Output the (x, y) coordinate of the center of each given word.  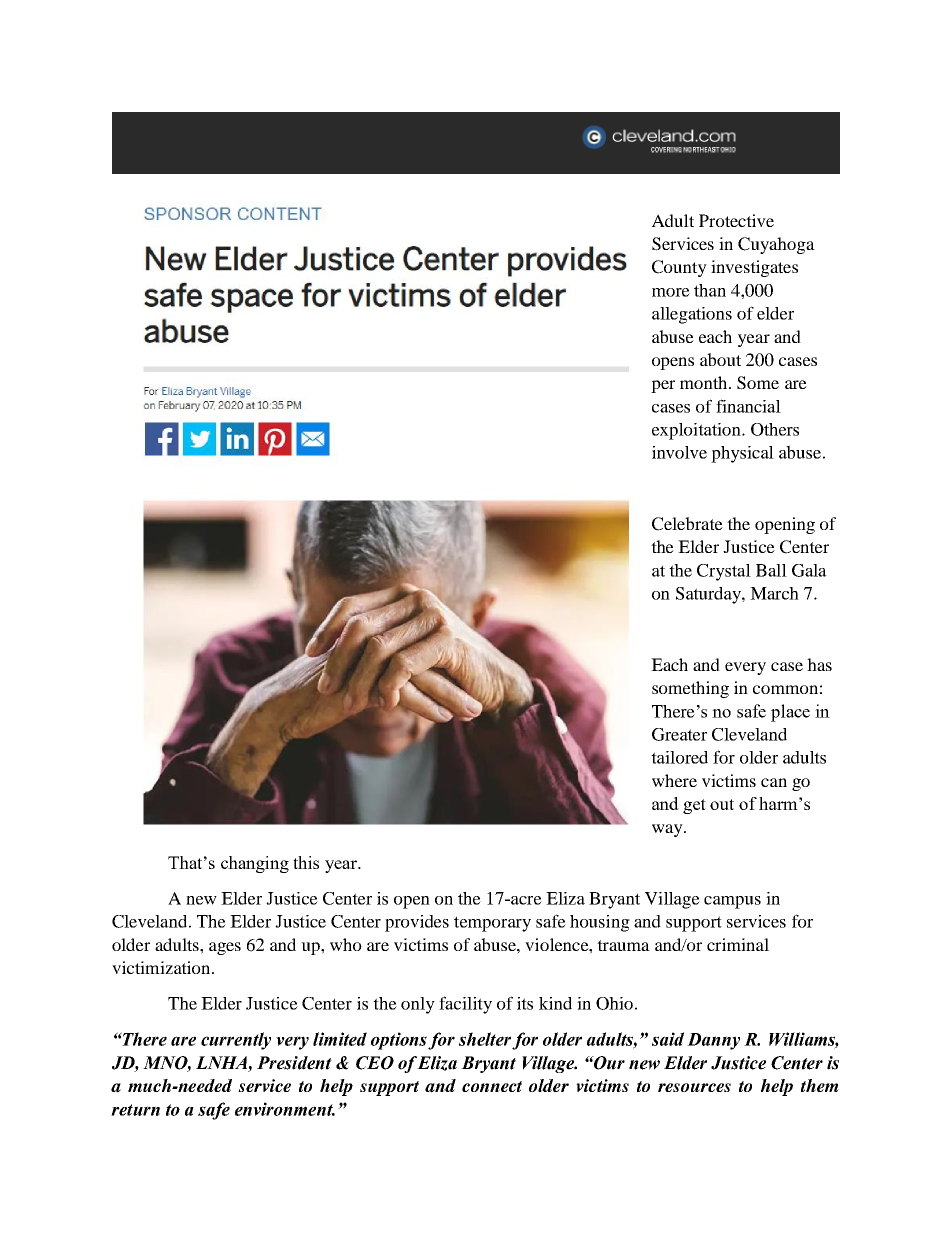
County (679, 268)
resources (694, 1087)
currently (236, 1041)
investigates (754, 268)
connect (492, 1086)
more (671, 292)
